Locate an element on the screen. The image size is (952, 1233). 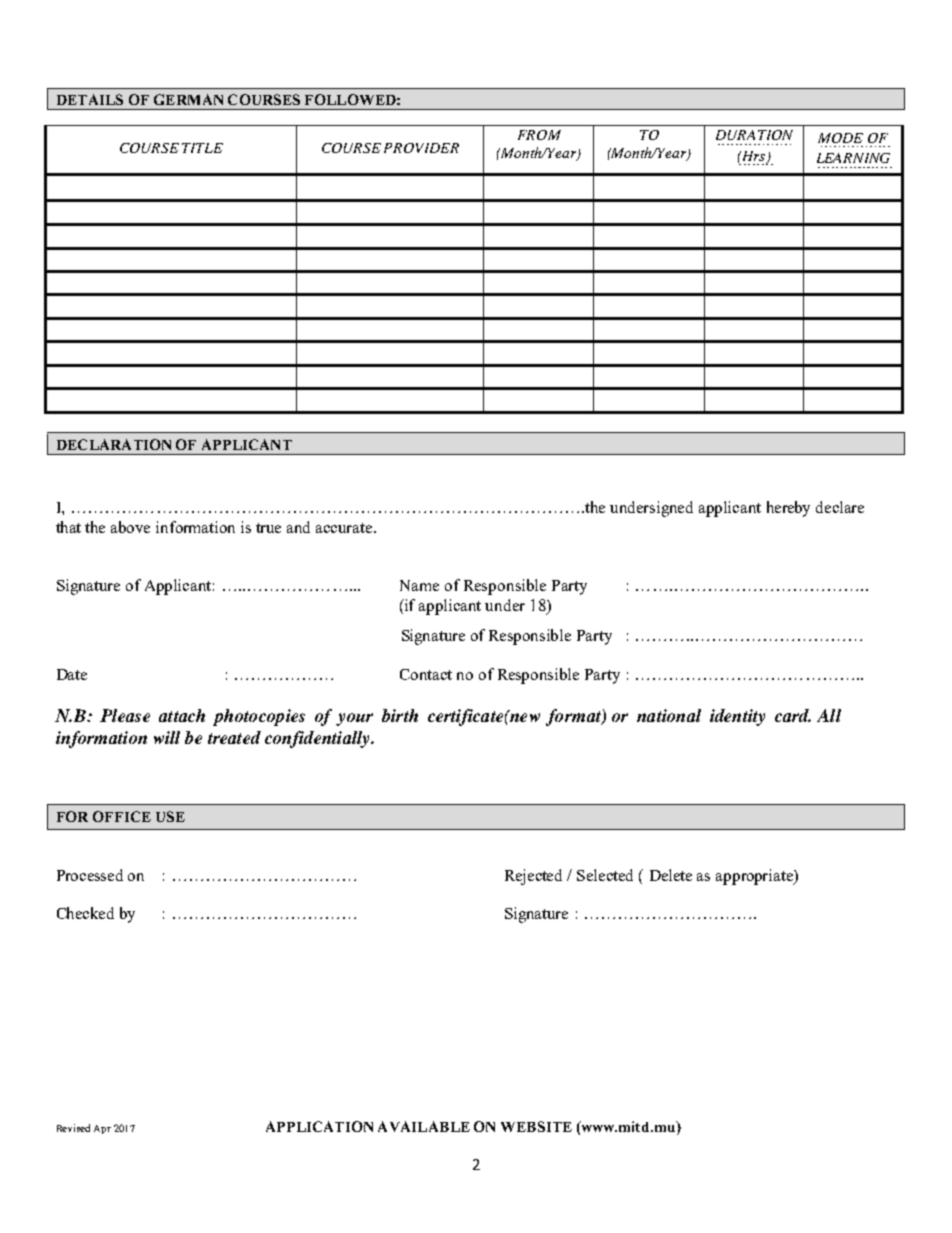
hereby is located at coordinates (788, 509).
